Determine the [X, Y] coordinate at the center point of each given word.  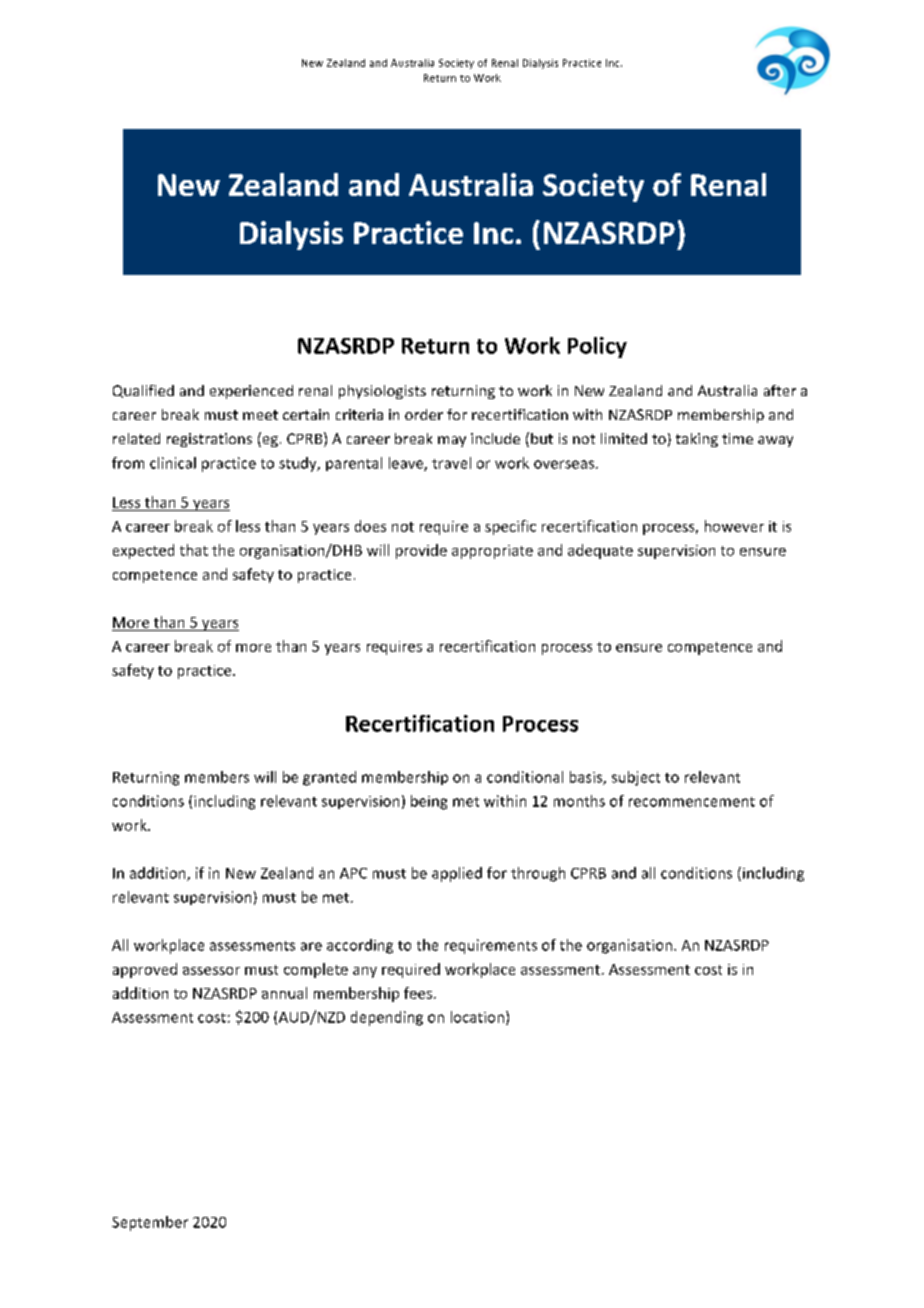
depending [387, 1018]
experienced [251, 392]
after [780, 390]
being [429, 802]
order [424, 414]
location [477, 1017]
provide [421, 551]
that [194, 550]
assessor [211, 971]
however [734, 526]
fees [418, 993]
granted [329, 778]
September [150, 1223]
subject [636, 778]
